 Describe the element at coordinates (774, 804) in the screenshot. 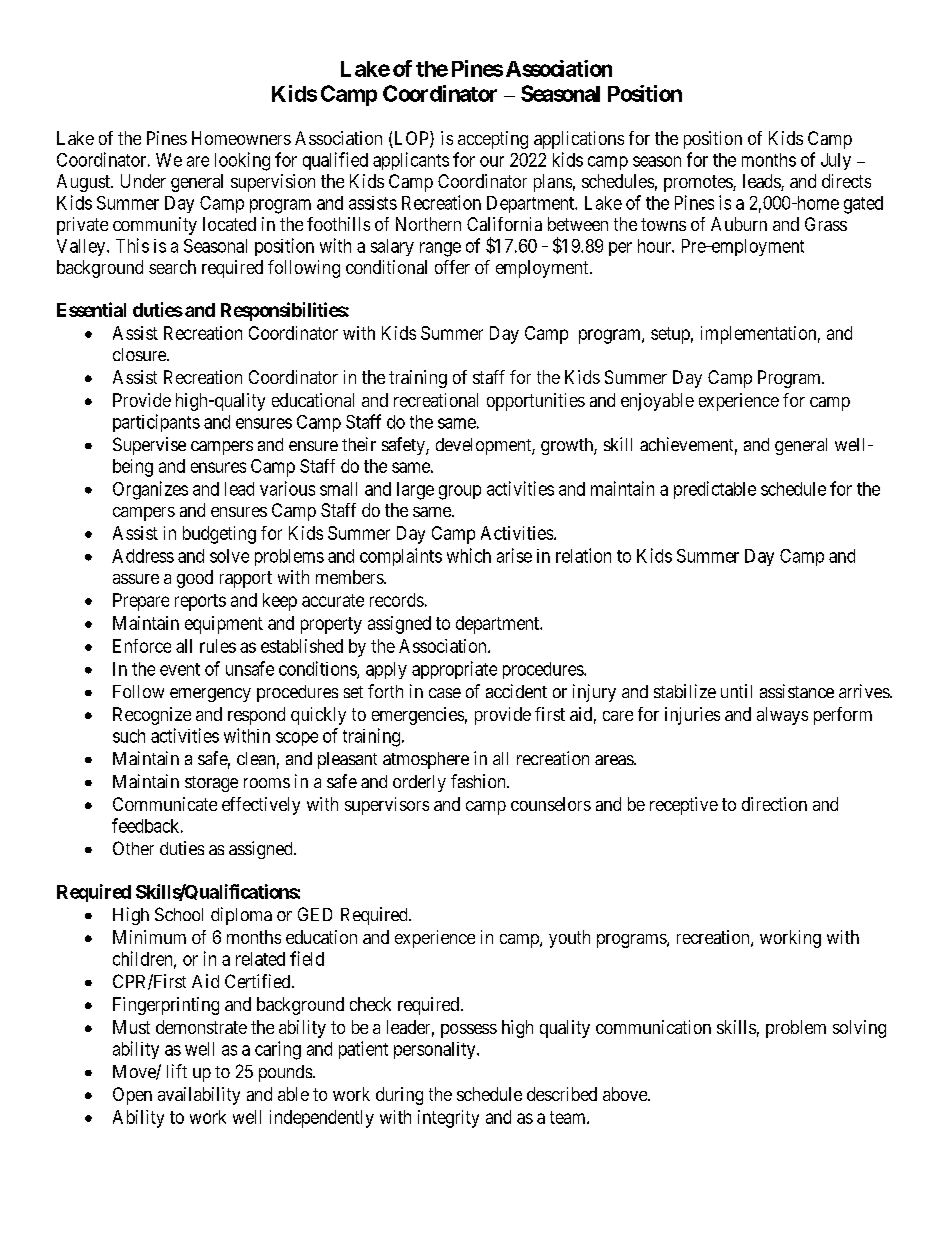

I see `direction` at that location.
